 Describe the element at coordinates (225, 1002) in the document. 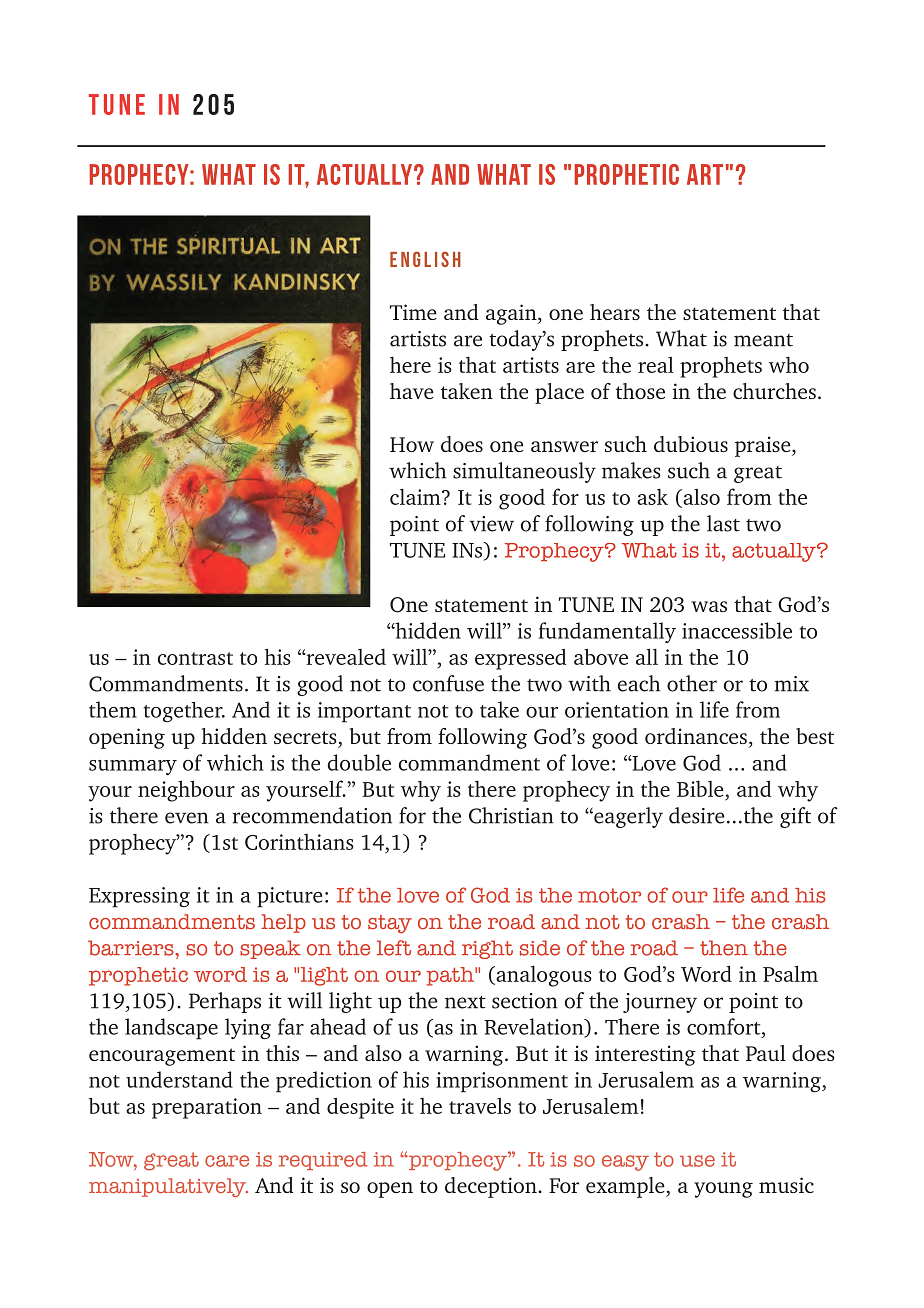

I see `Perhaps` at that location.
